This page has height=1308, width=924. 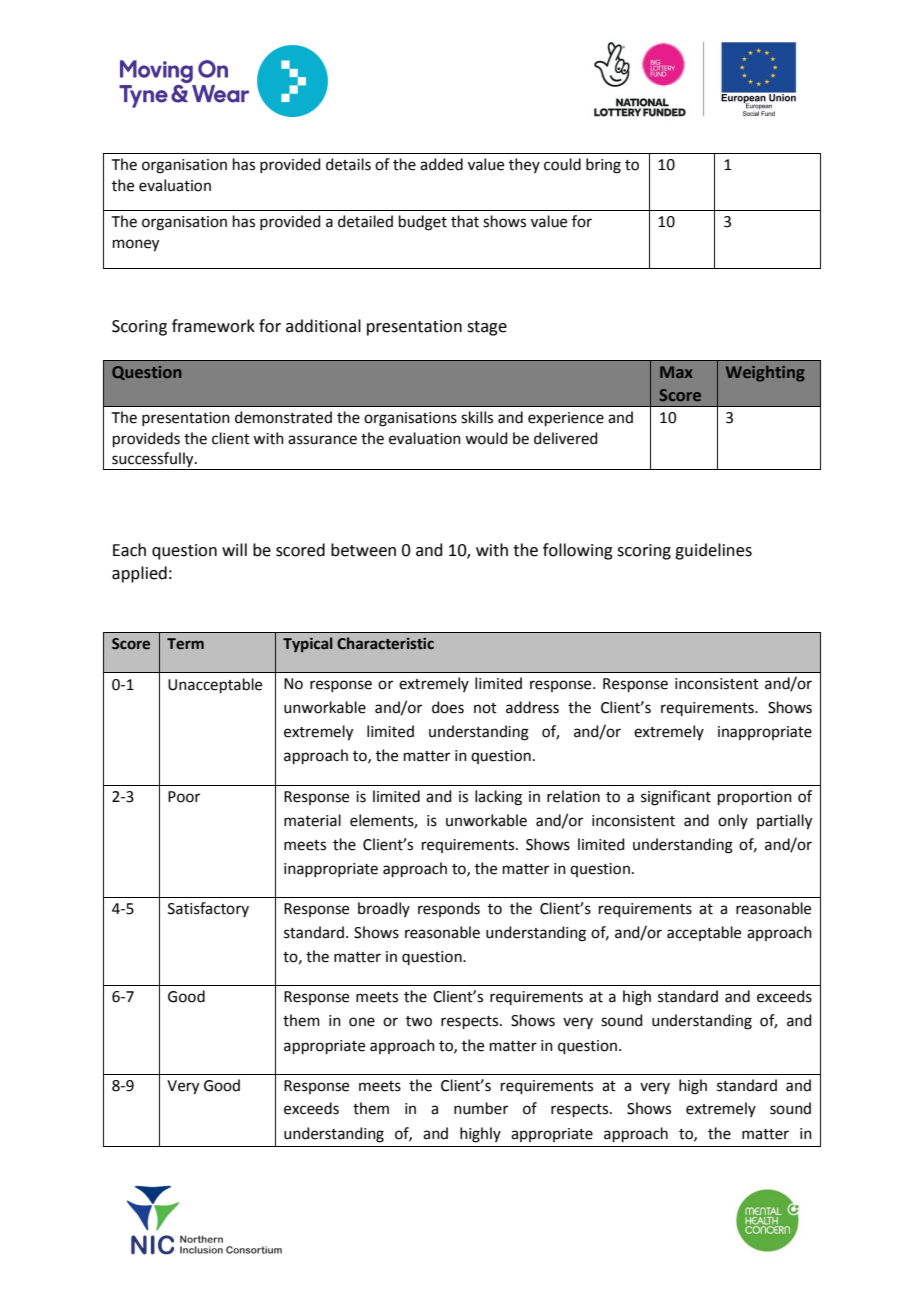 What do you see at coordinates (477, 417) in the page?
I see `skills` at bounding box center [477, 417].
